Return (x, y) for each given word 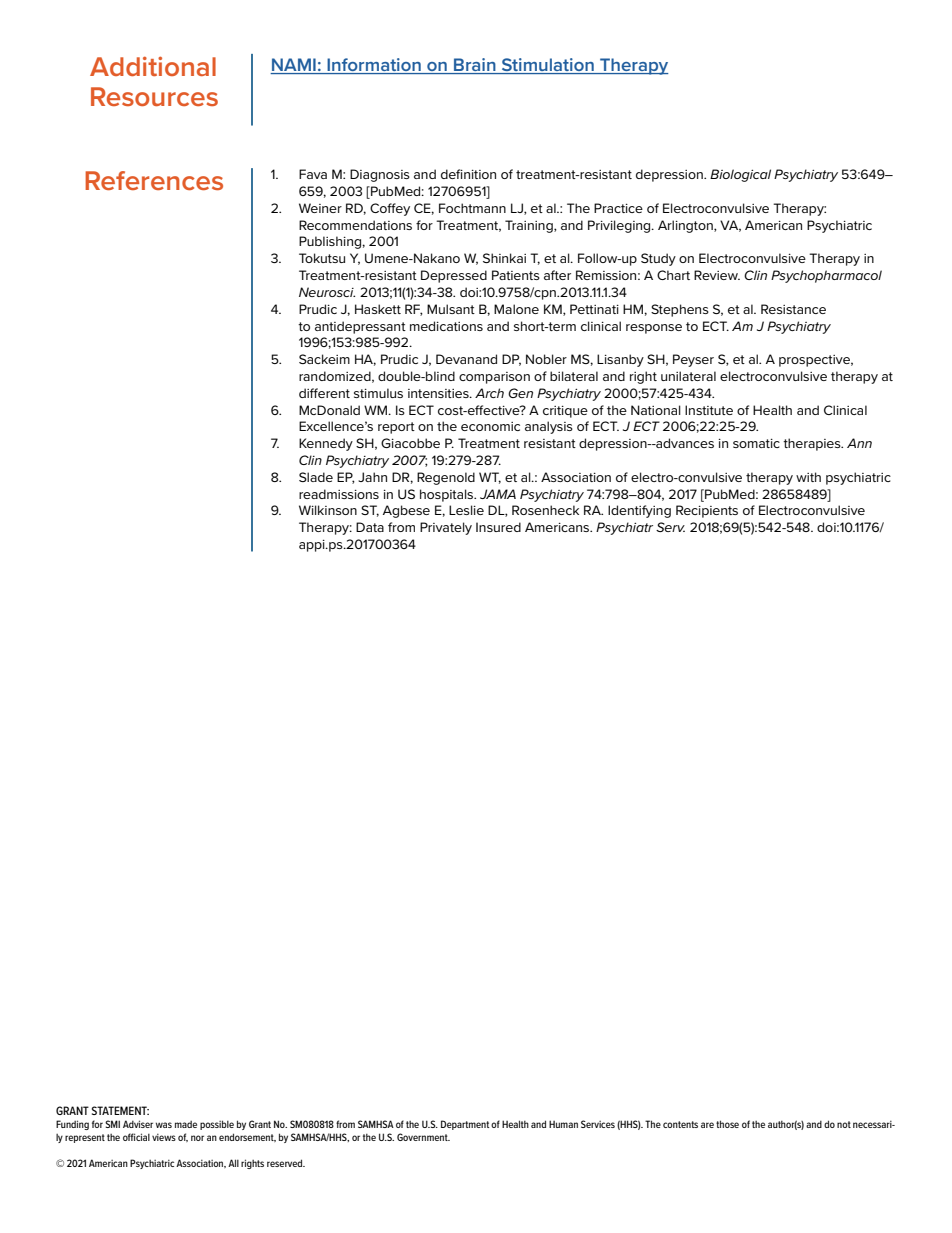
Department (465, 1125)
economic (490, 426)
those (727, 1124)
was (164, 1125)
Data (370, 527)
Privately (446, 528)
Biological (740, 175)
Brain (474, 64)
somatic (756, 443)
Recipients (707, 511)
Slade (316, 477)
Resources (154, 96)
